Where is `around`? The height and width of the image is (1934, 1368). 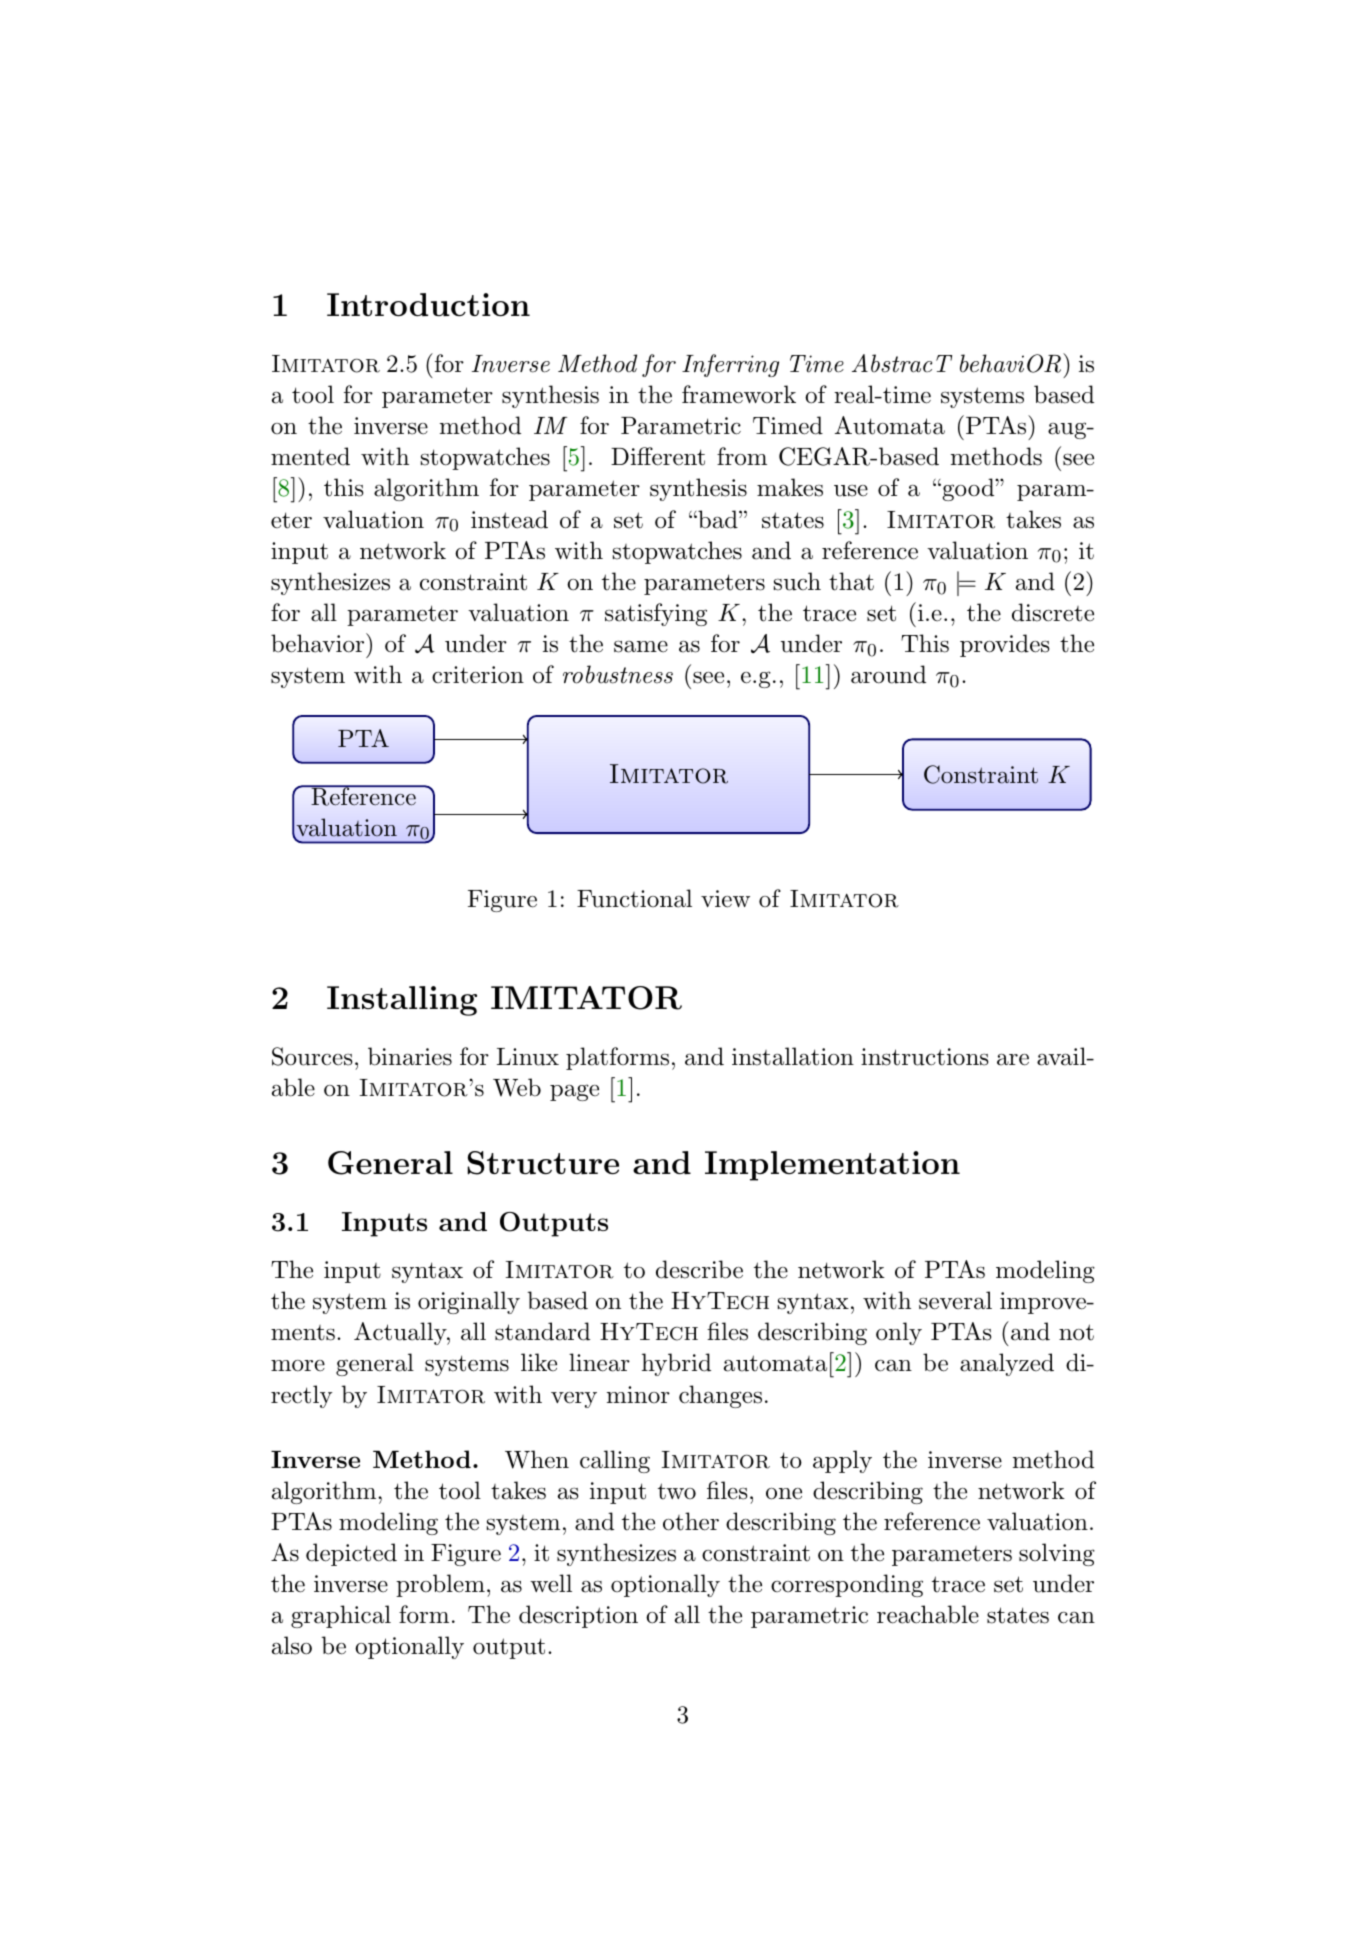 around is located at coordinates (888, 674).
